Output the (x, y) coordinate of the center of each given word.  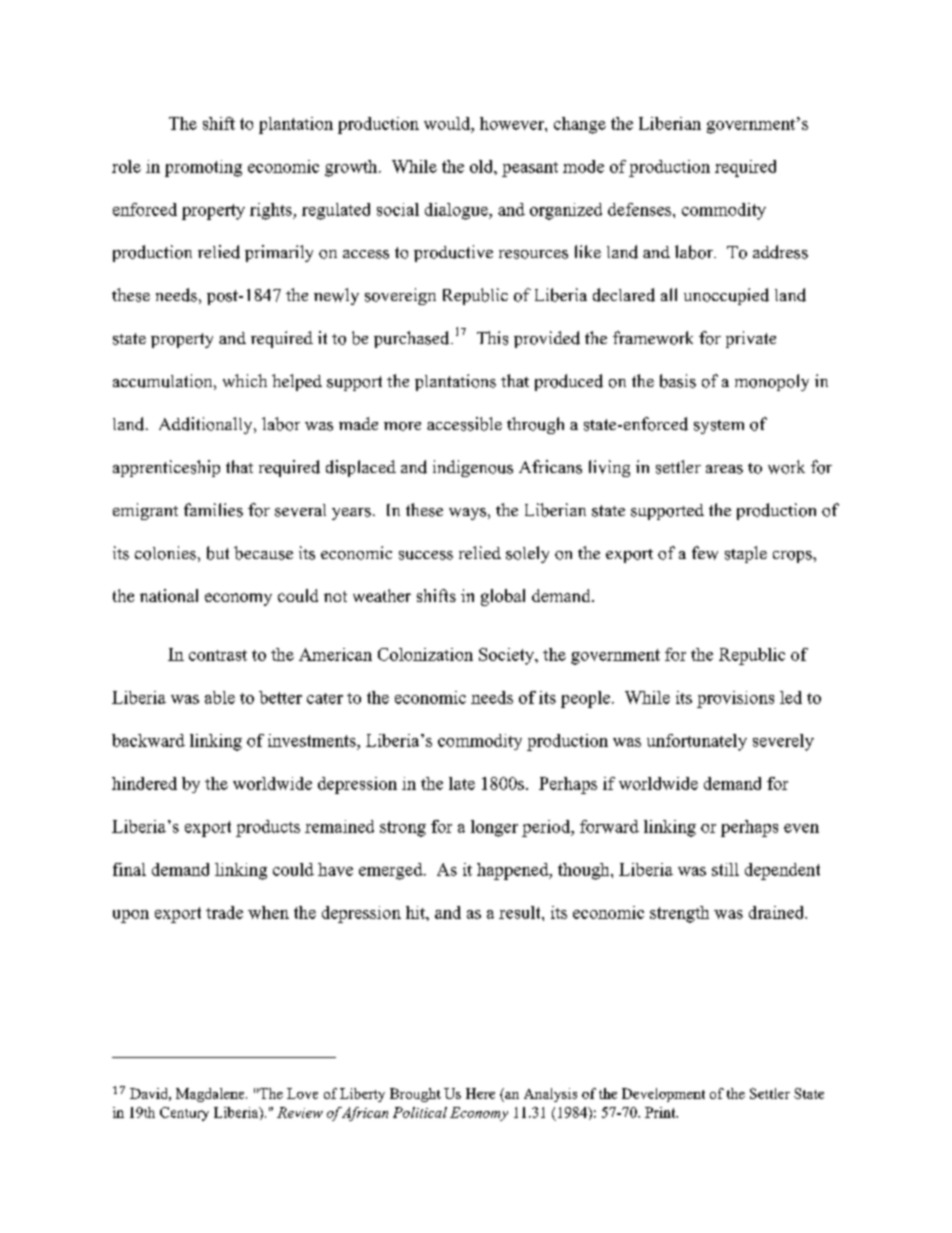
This (492, 338)
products (268, 828)
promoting (203, 168)
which (245, 380)
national (169, 595)
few (705, 553)
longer (494, 828)
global (503, 597)
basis (678, 381)
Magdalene (211, 1095)
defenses (641, 209)
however (513, 123)
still (725, 869)
